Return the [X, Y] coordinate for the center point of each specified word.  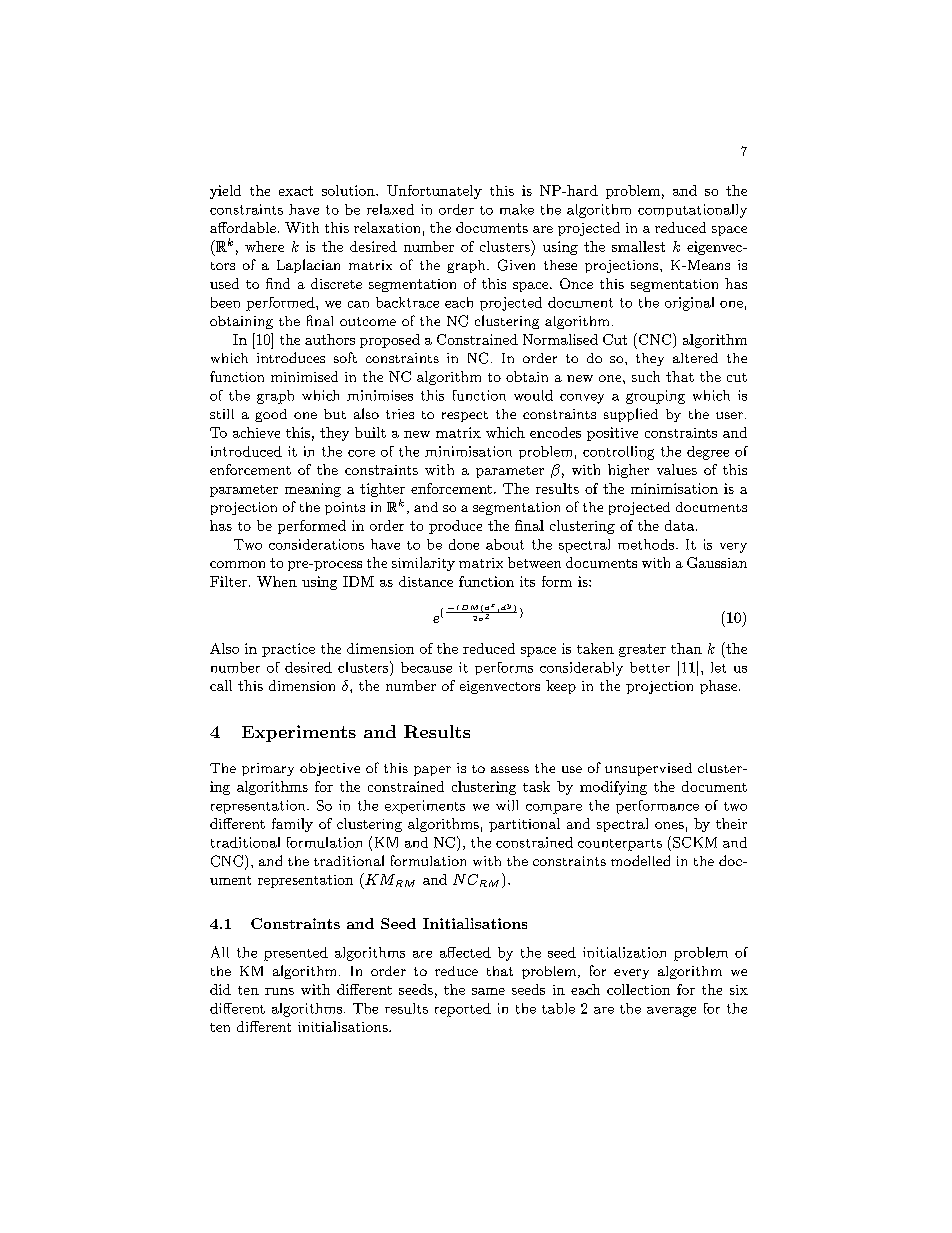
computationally [692, 211]
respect [465, 416]
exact [296, 191]
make [517, 209]
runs [279, 991]
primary [268, 769]
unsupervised [648, 769]
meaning [313, 490]
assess [510, 769]
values [677, 469]
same [488, 991]
